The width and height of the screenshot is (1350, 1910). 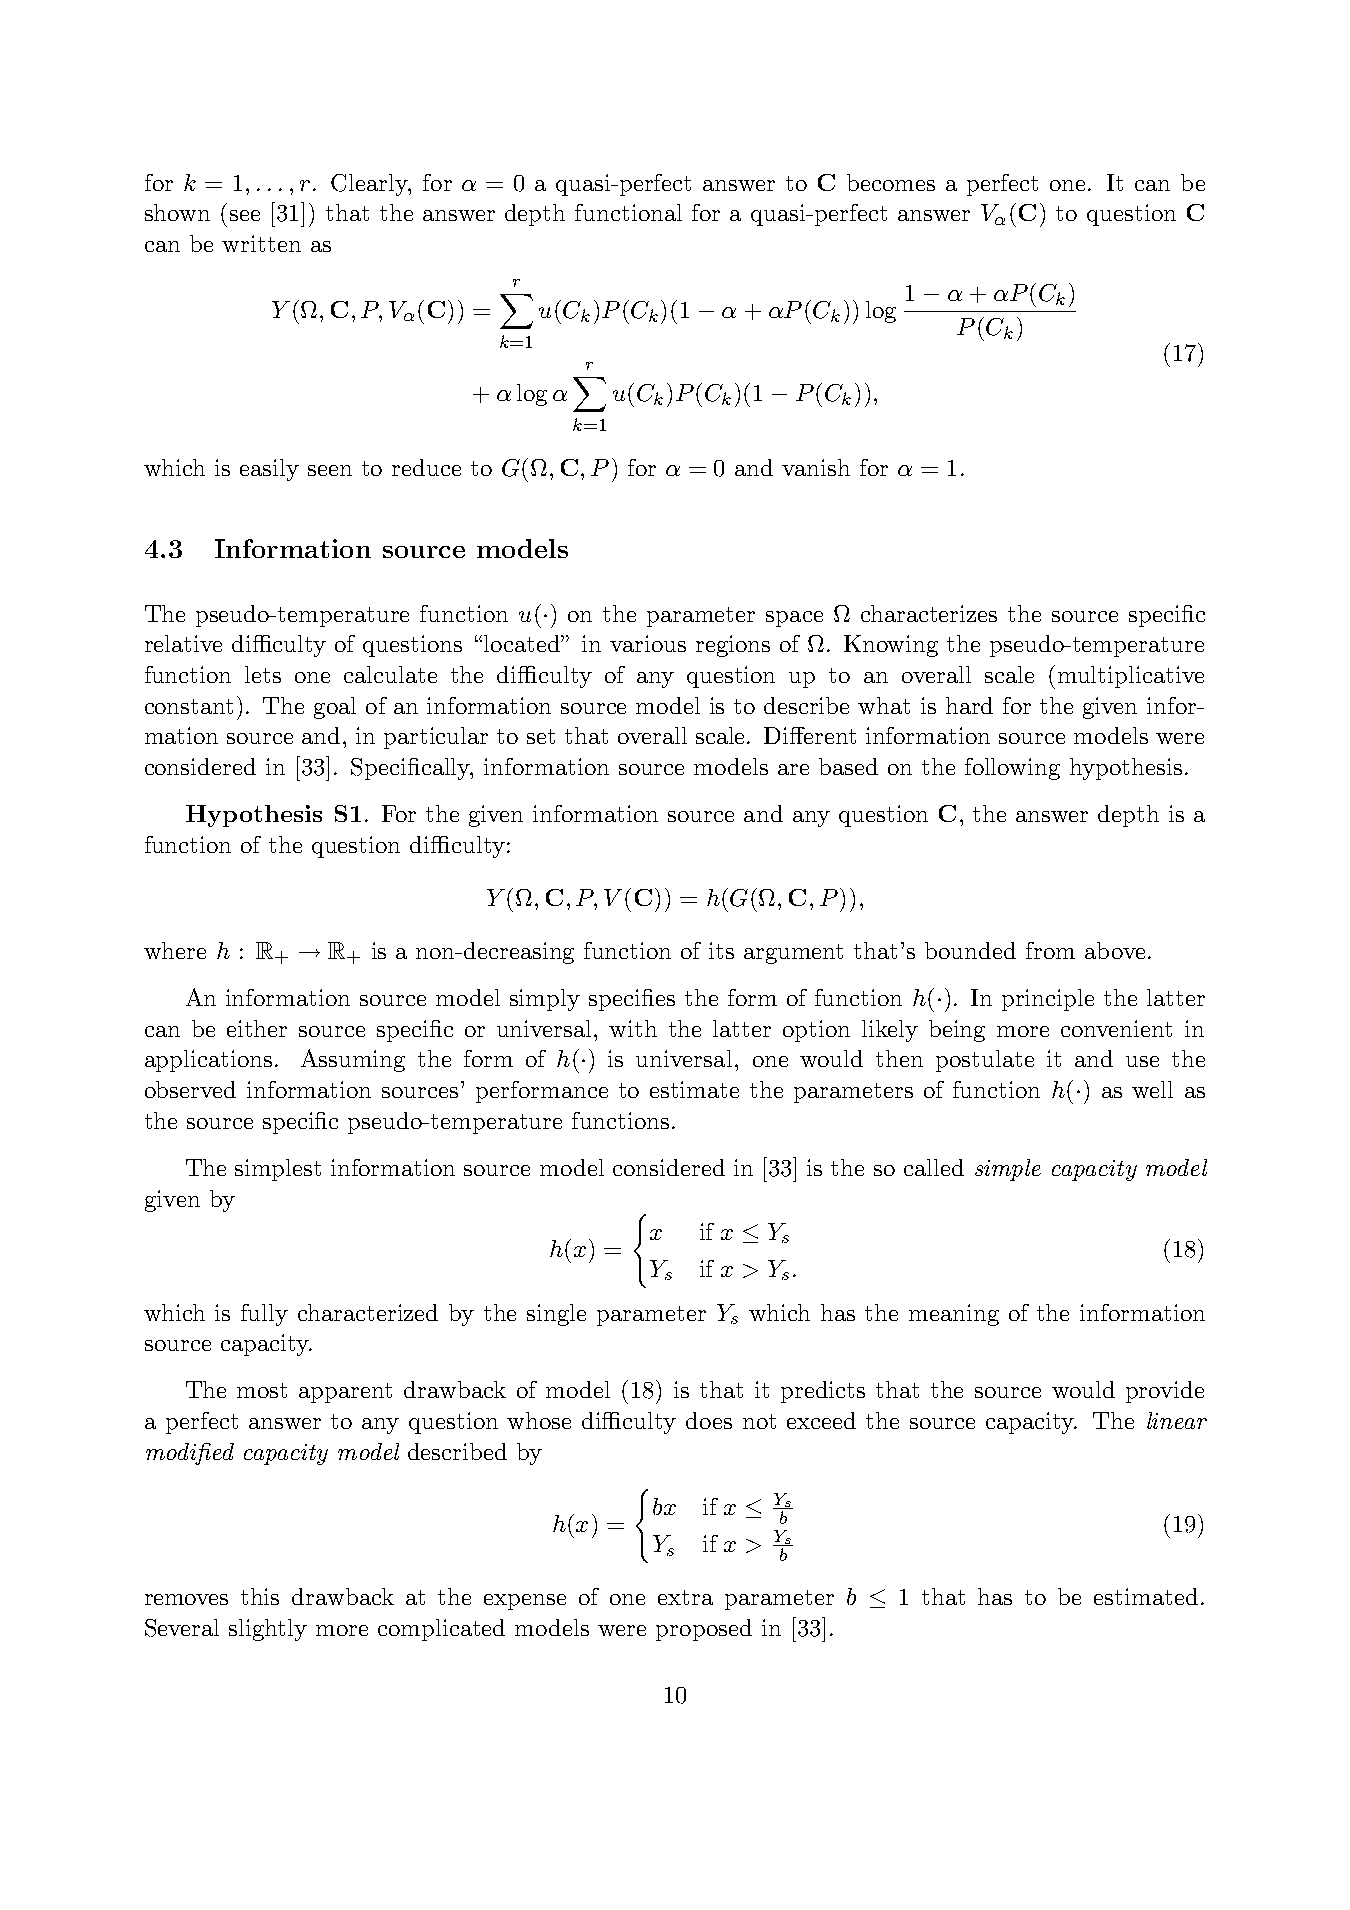 What do you see at coordinates (261, 243) in the screenshot?
I see `written` at bounding box center [261, 243].
